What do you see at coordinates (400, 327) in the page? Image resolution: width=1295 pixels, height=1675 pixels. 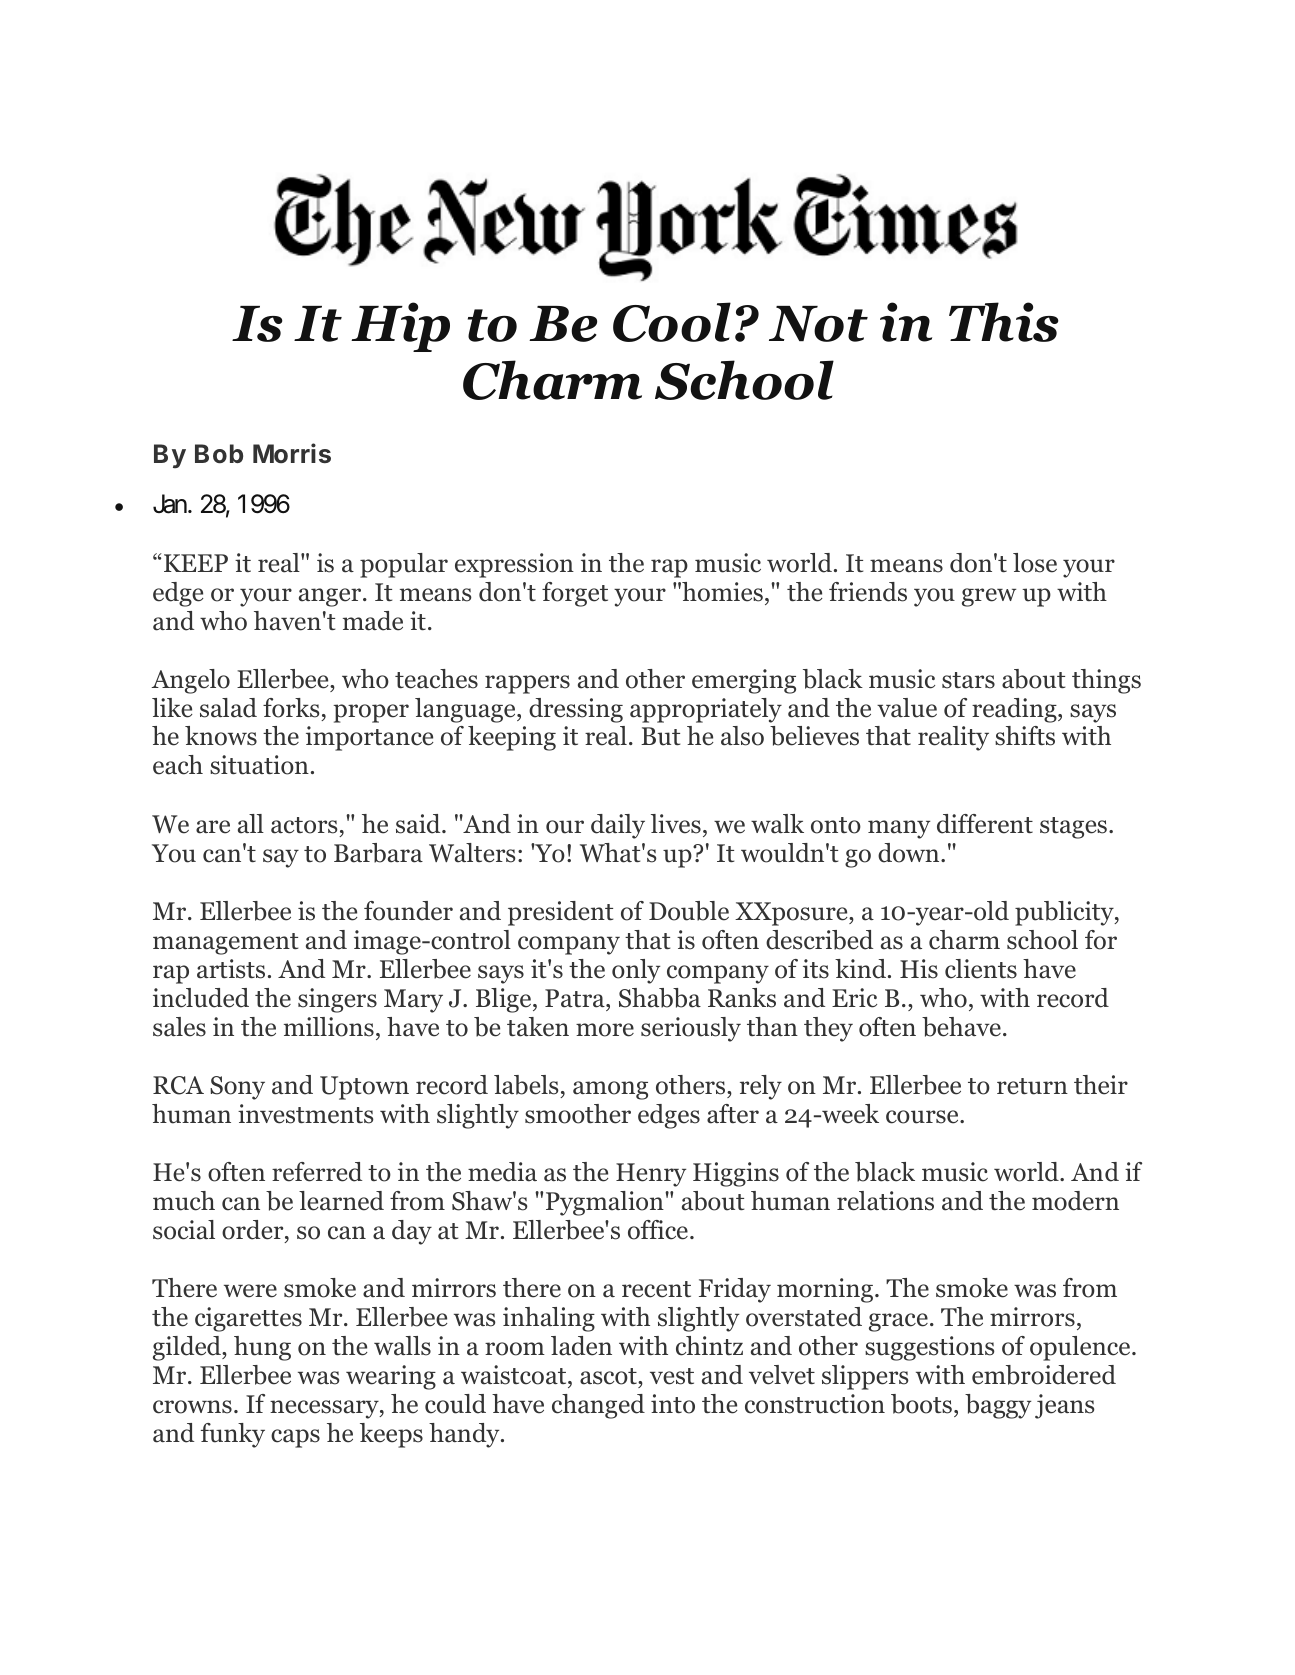 I see `Hip` at bounding box center [400, 327].
